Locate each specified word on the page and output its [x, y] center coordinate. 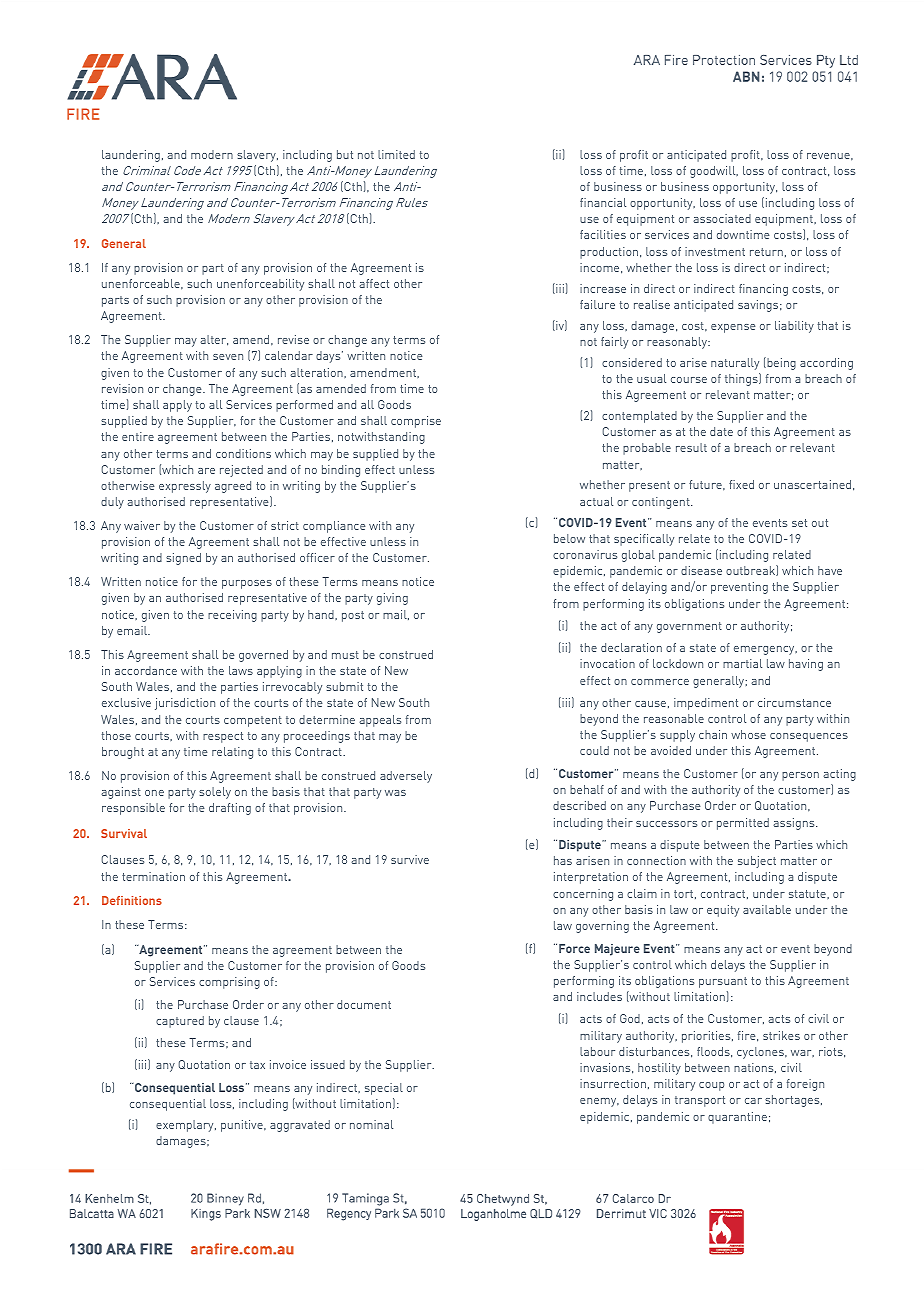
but [345, 154]
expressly [185, 487]
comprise [416, 422]
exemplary [186, 1126]
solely [215, 793]
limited [396, 154]
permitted [743, 824]
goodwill [714, 172]
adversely [406, 777]
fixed [741, 484]
